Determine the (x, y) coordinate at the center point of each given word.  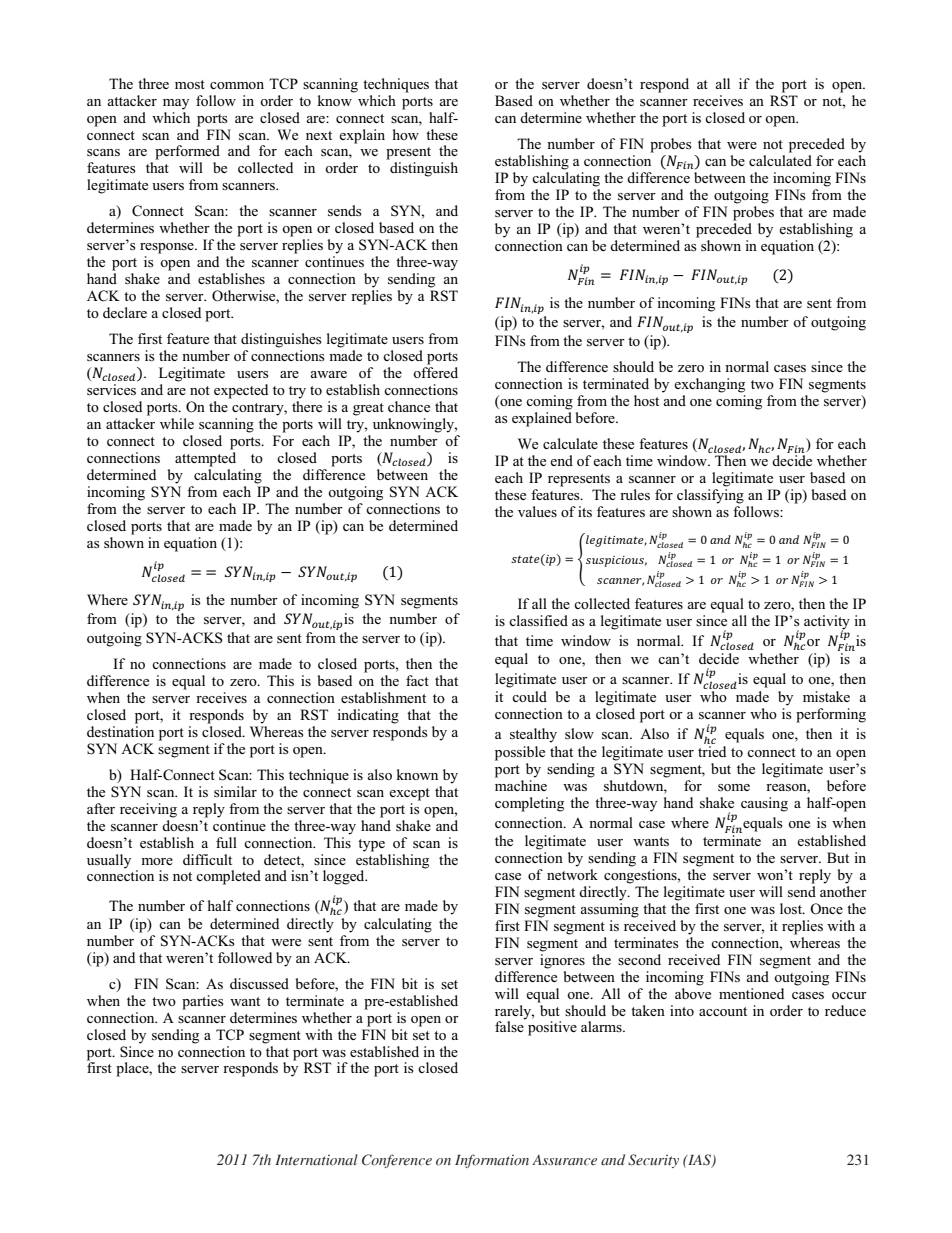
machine (521, 785)
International (316, 1160)
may (176, 104)
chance (409, 406)
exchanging (709, 385)
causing (764, 804)
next (319, 135)
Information (492, 1161)
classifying (710, 496)
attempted (205, 459)
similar (235, 791)
